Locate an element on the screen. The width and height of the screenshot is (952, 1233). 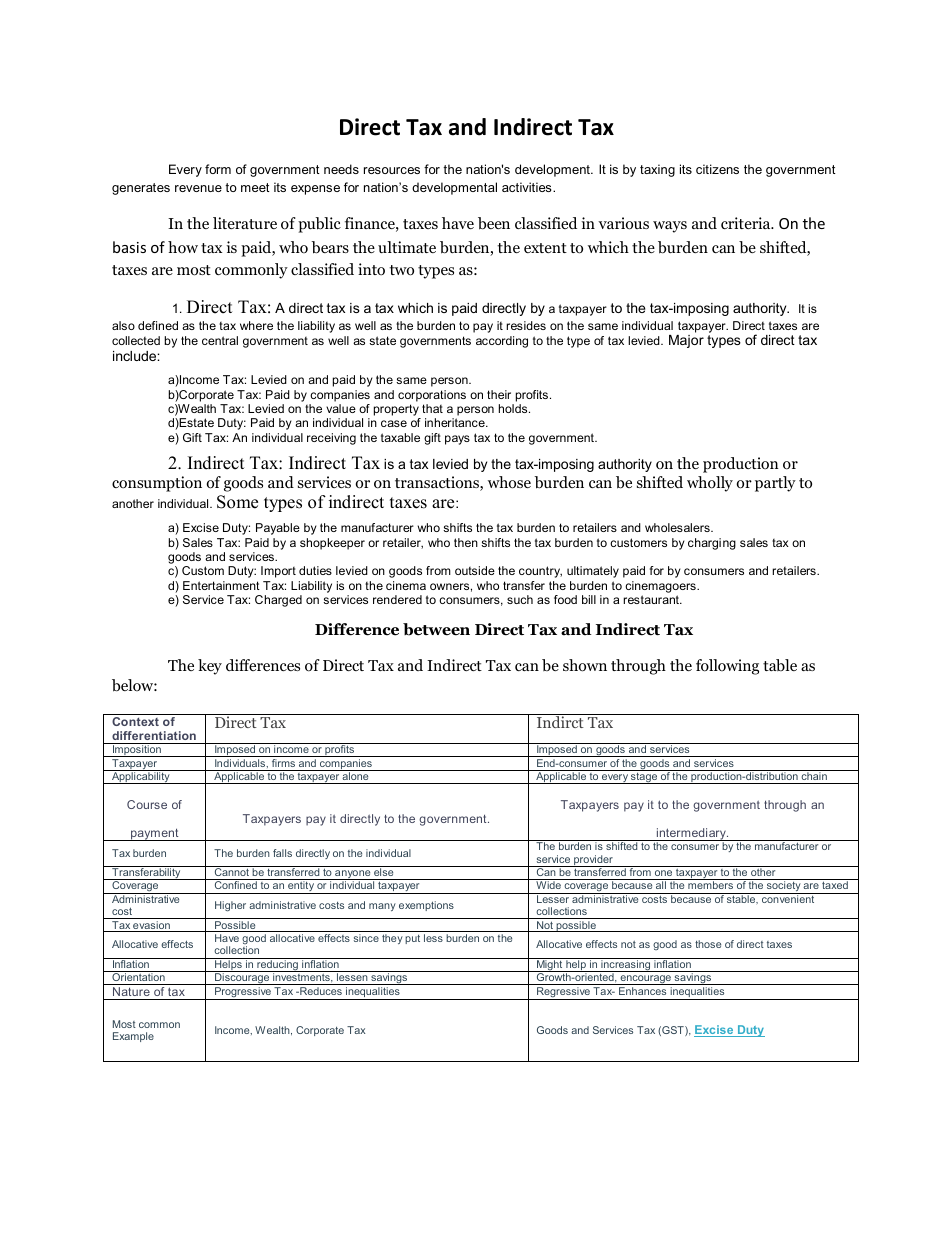
between is located at coordinates (436, 629).
